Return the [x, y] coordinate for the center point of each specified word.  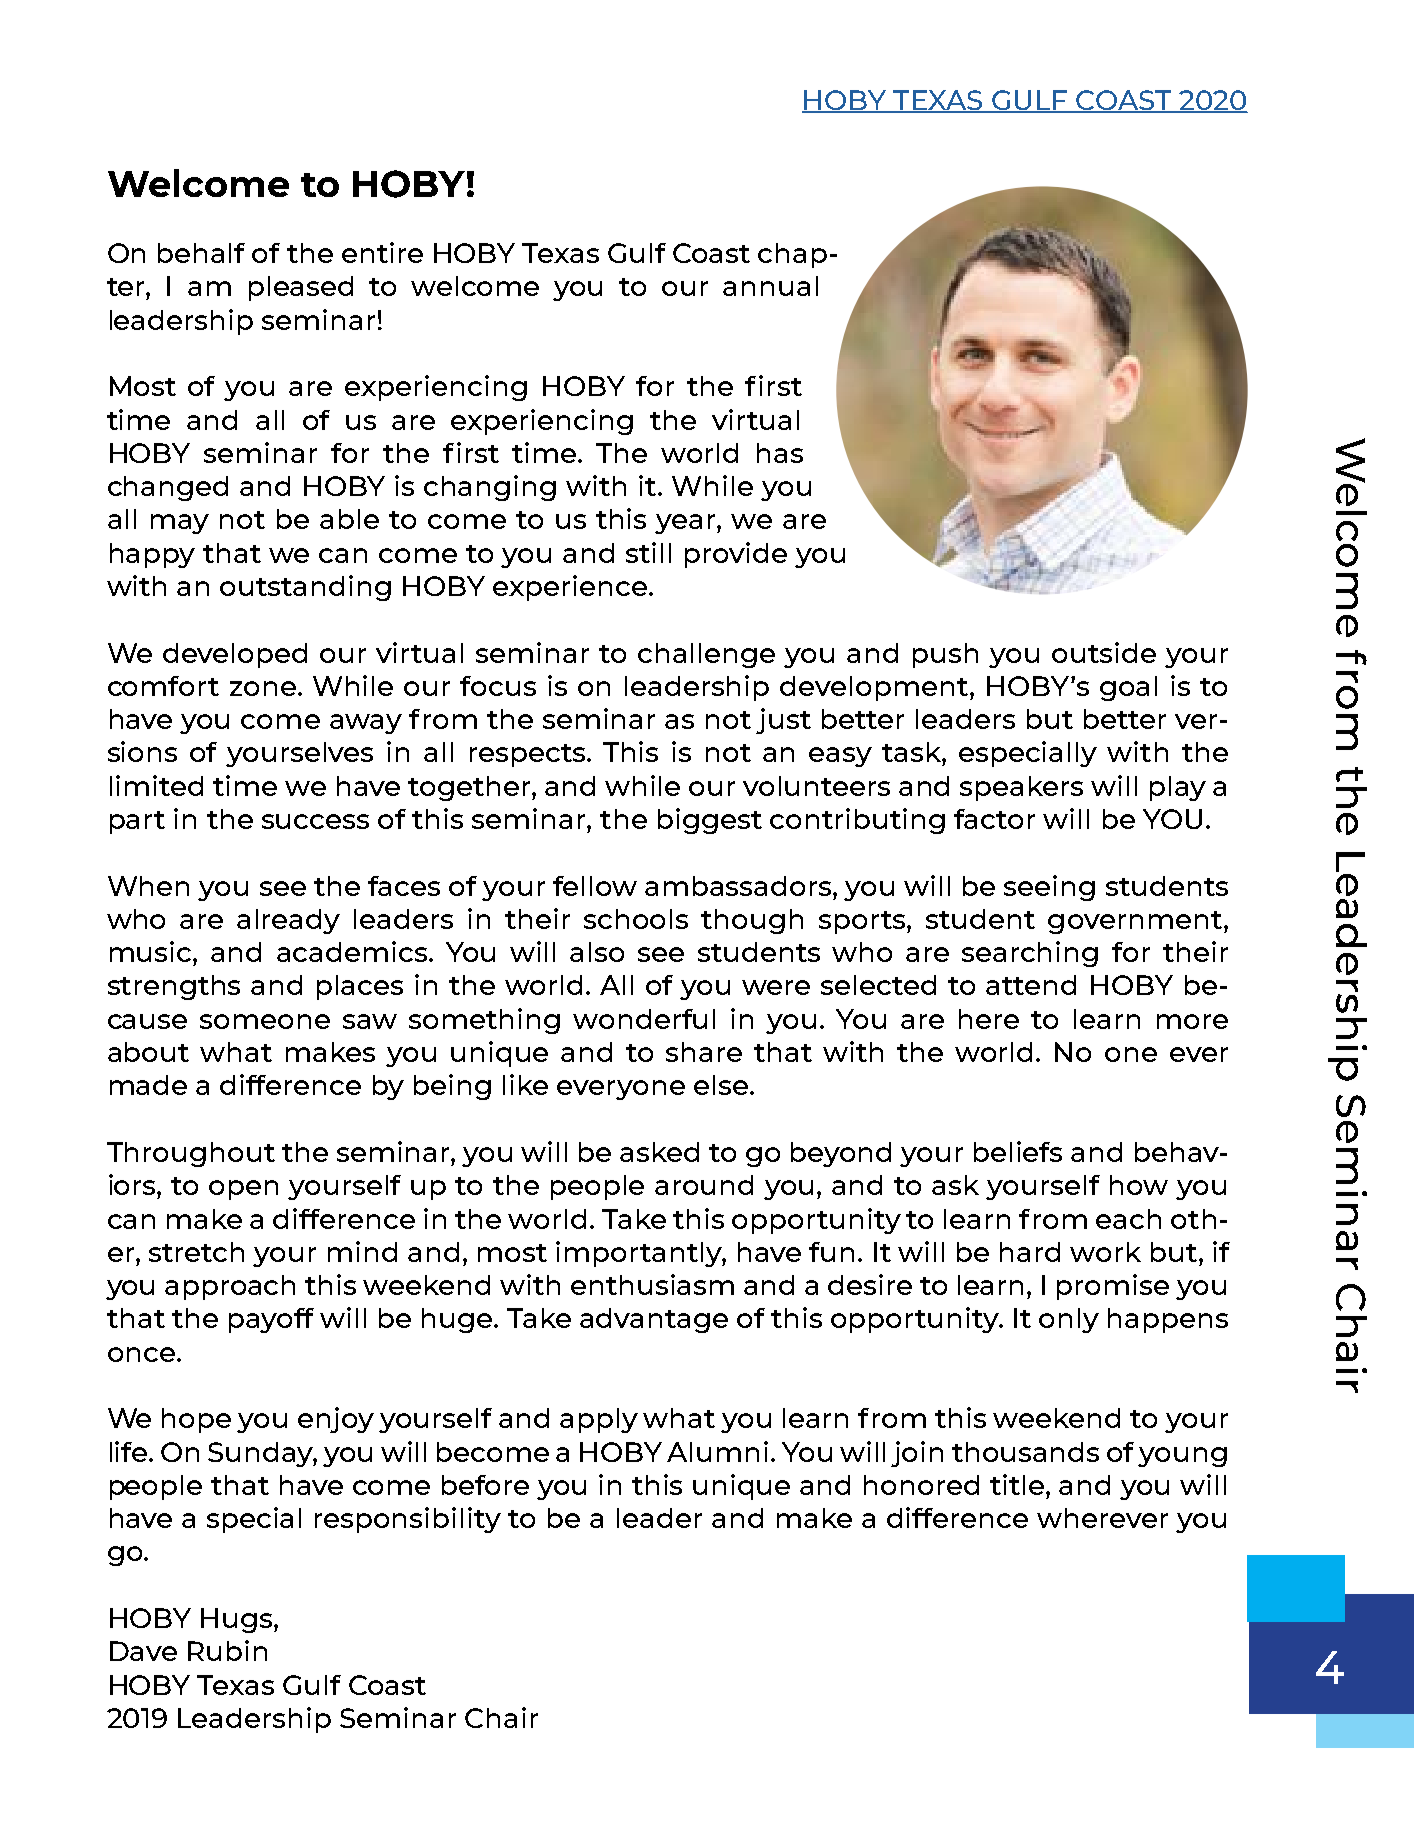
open [243, 1190]
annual [770, 286]
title [1018, 1484]
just [783, 721]
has [780, 453]
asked [659, 1152]
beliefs [1018, 1151]
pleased [301, 288]
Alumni [717, 1451]
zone [263, 688]
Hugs [236, 1620]
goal [1128, 688]
